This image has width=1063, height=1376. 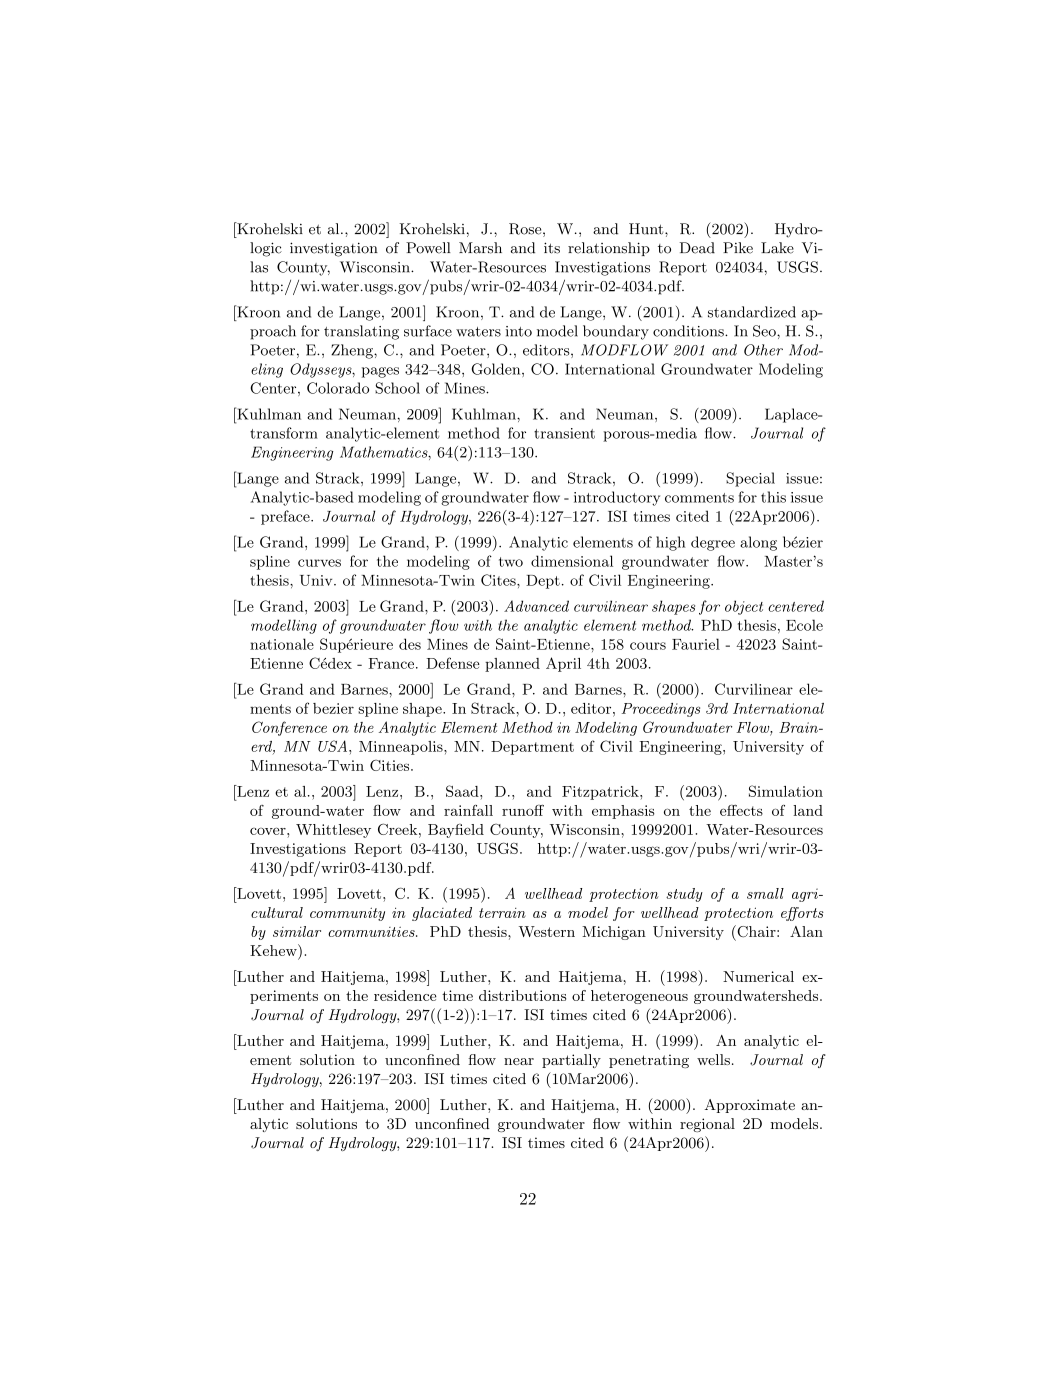 I want to click on effects, so click(x=741, y=810).
